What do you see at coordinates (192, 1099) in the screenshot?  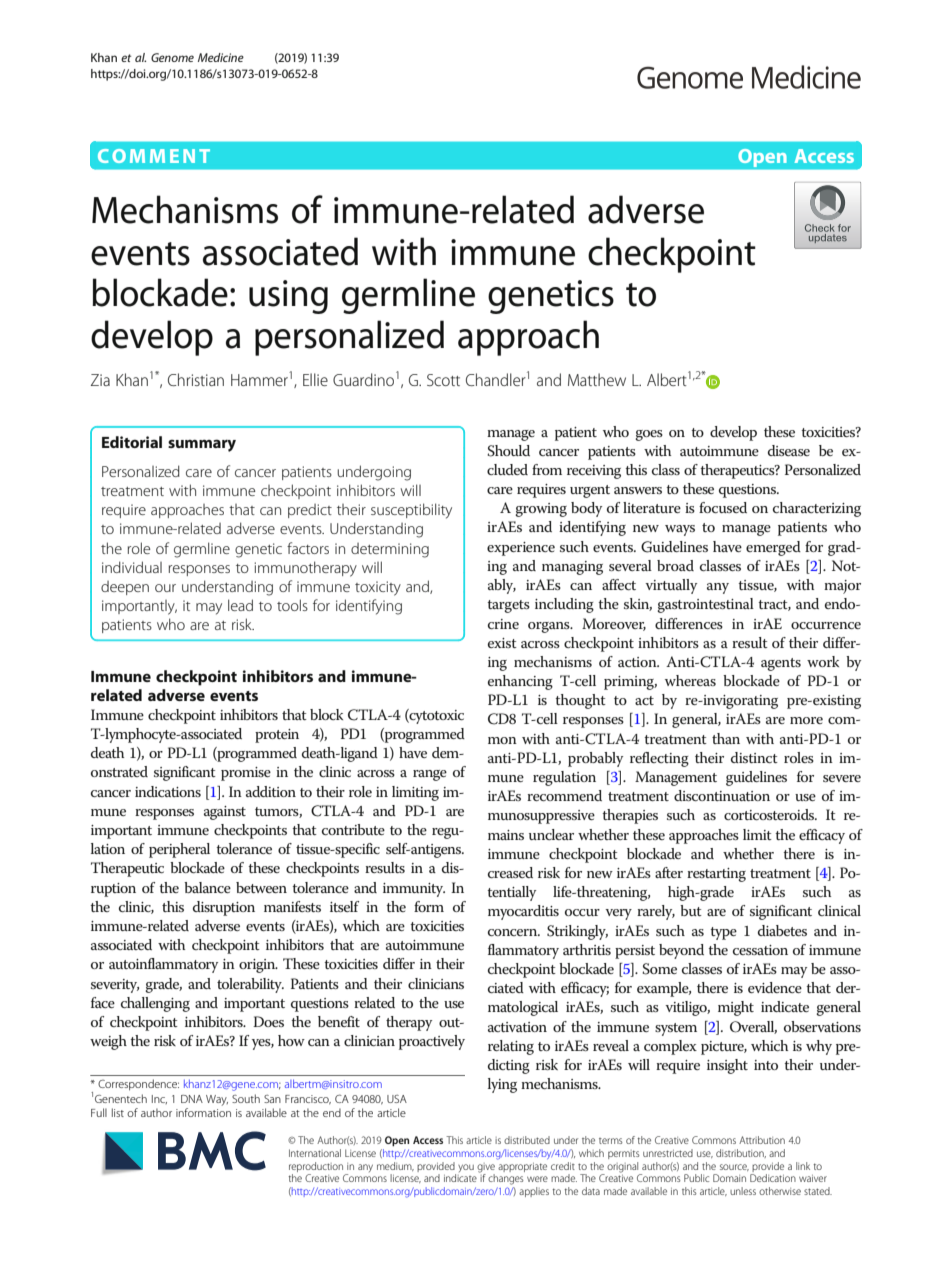 I see `DNA` at bounding box center [192, 1099].
